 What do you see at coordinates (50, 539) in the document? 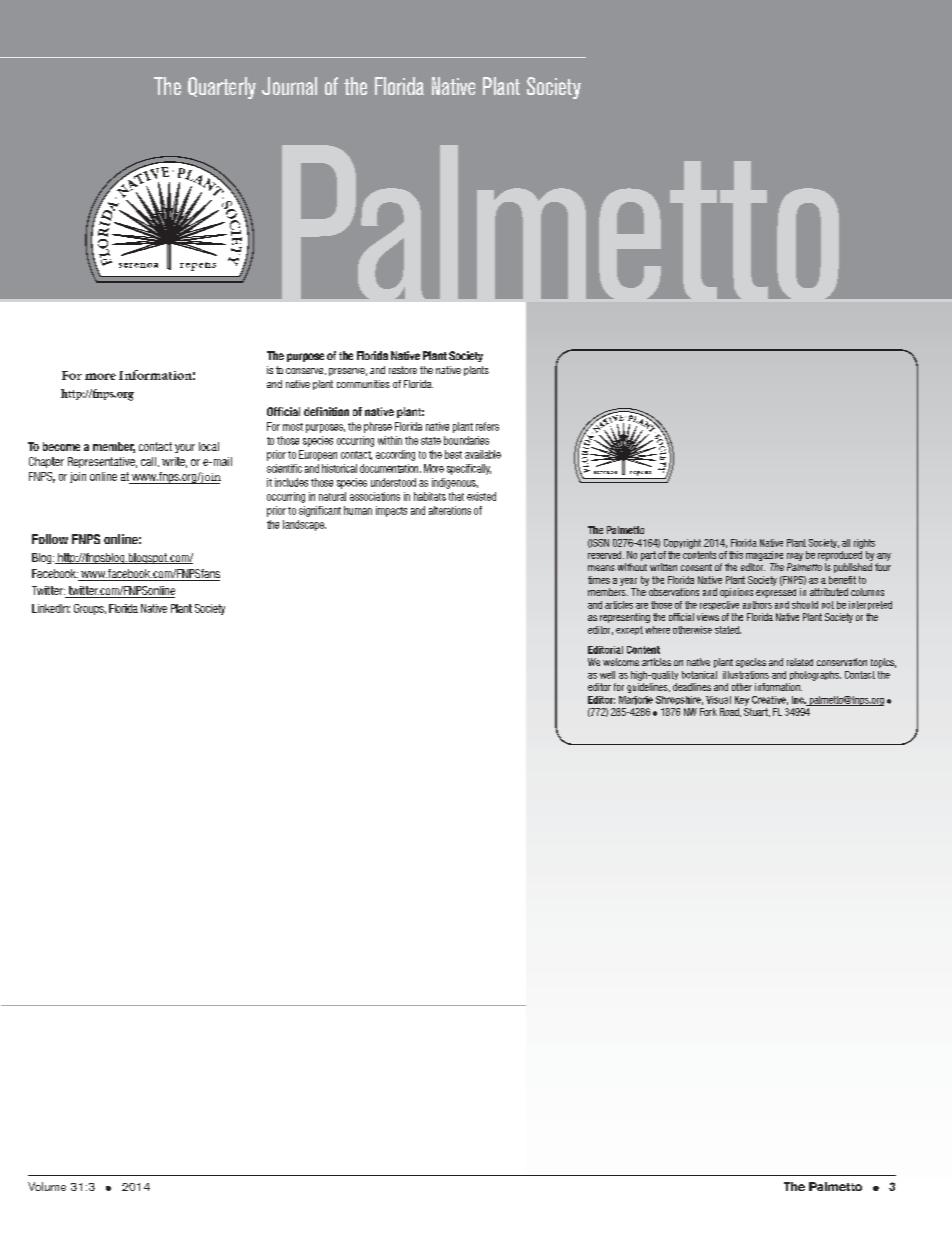
I see `Follow` at bounding box center [50, 539].
